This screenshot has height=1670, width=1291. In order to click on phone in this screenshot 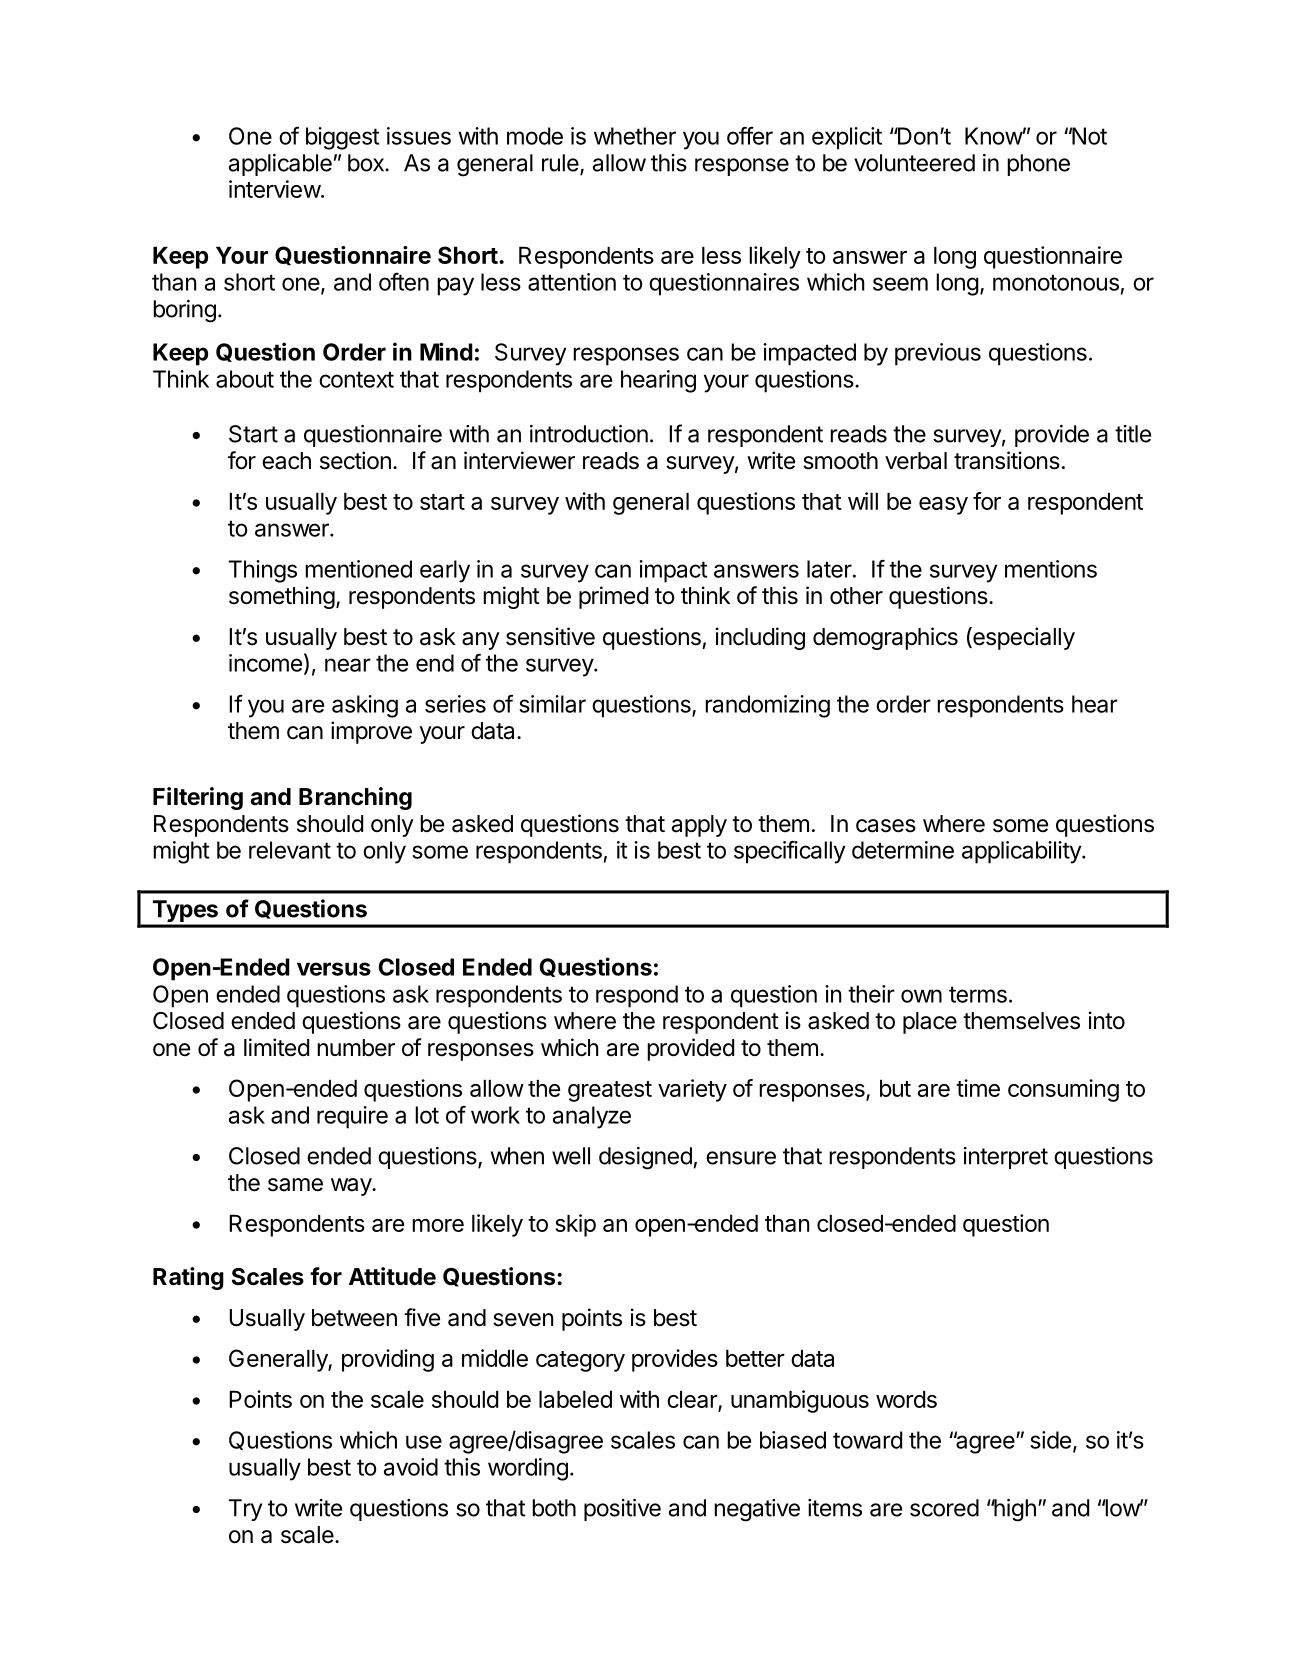, I will do `click(1038, 165)`.
